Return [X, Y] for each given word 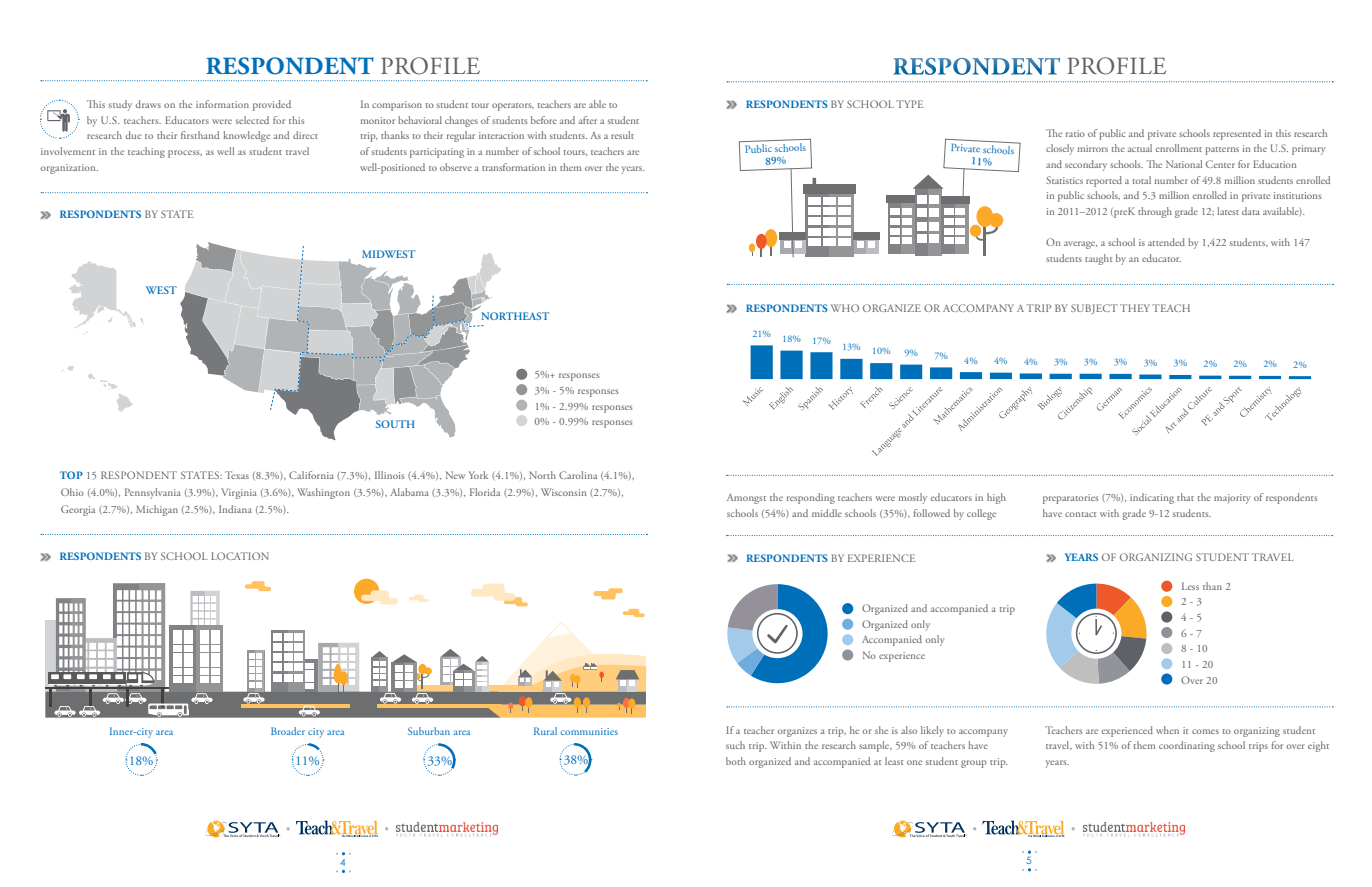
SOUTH [395, 424]
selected [252, 120]
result [622, 135]
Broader [288, 731]
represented [1237, 134]
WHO [845, 308]
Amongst [746, 499]
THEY [1135, 308]
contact [1080, 514]
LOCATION [240, 556]
